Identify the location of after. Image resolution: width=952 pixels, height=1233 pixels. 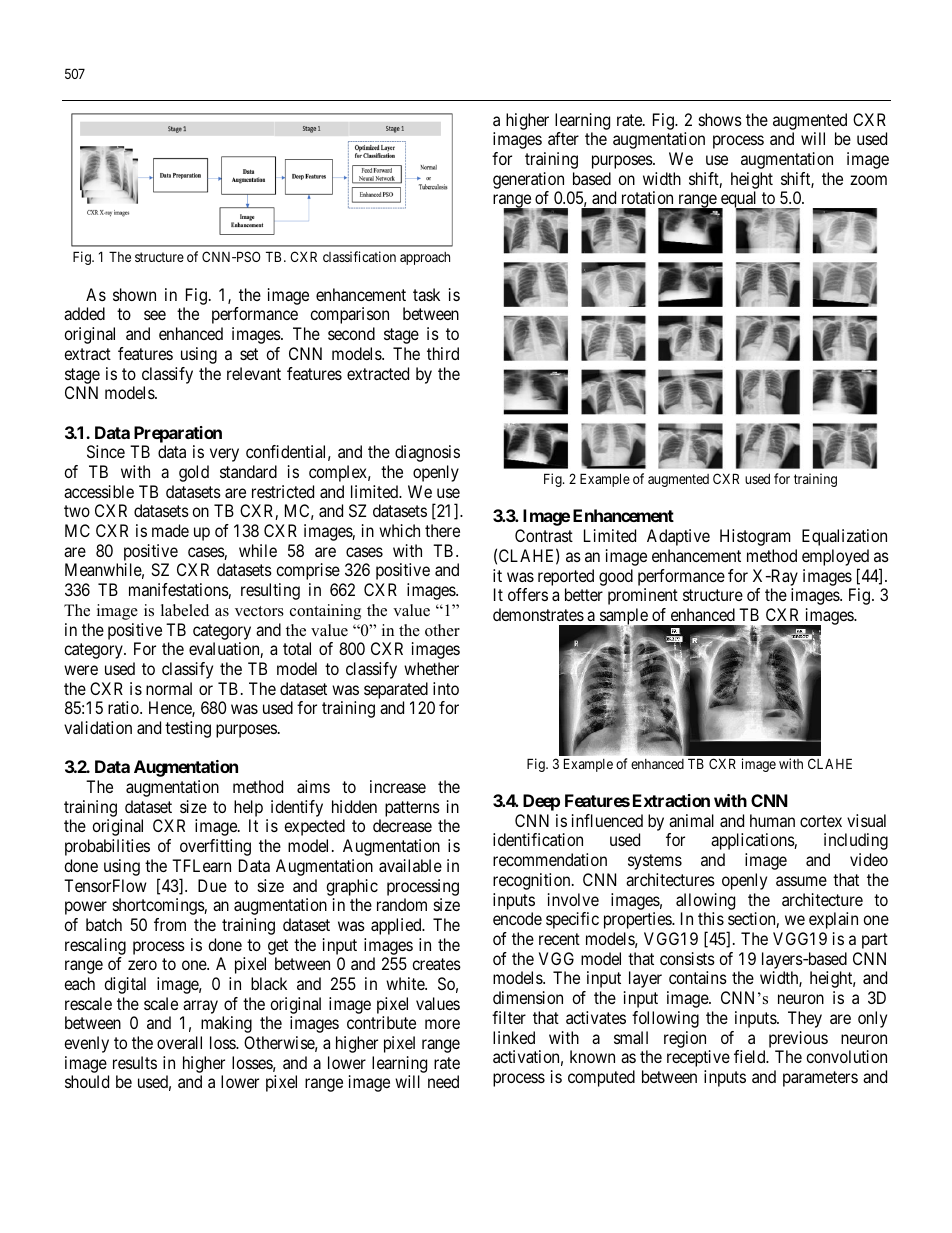
(563, 138).
